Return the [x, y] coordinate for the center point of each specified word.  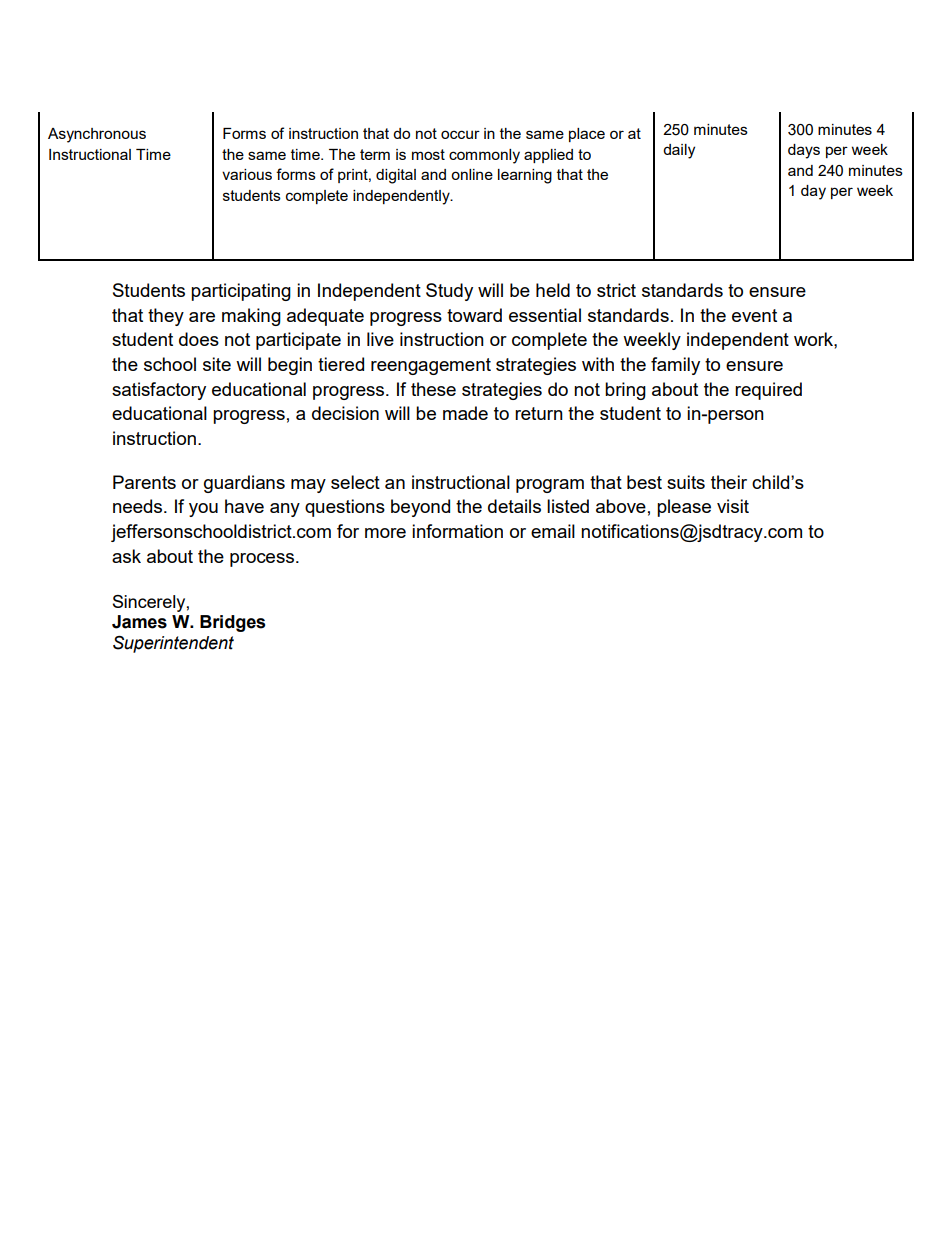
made [465, 413]
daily [679, 151]
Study [449, 292]
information [457, 531]
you [203, 510]
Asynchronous [97, 135]
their [729, 482]
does [199, 339]
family [675, 366]
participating [241, 292]
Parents [144, 482]
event [754, 315]
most [428, 154]
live [380, 339]
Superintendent [173, 644]
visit [733, 506]
